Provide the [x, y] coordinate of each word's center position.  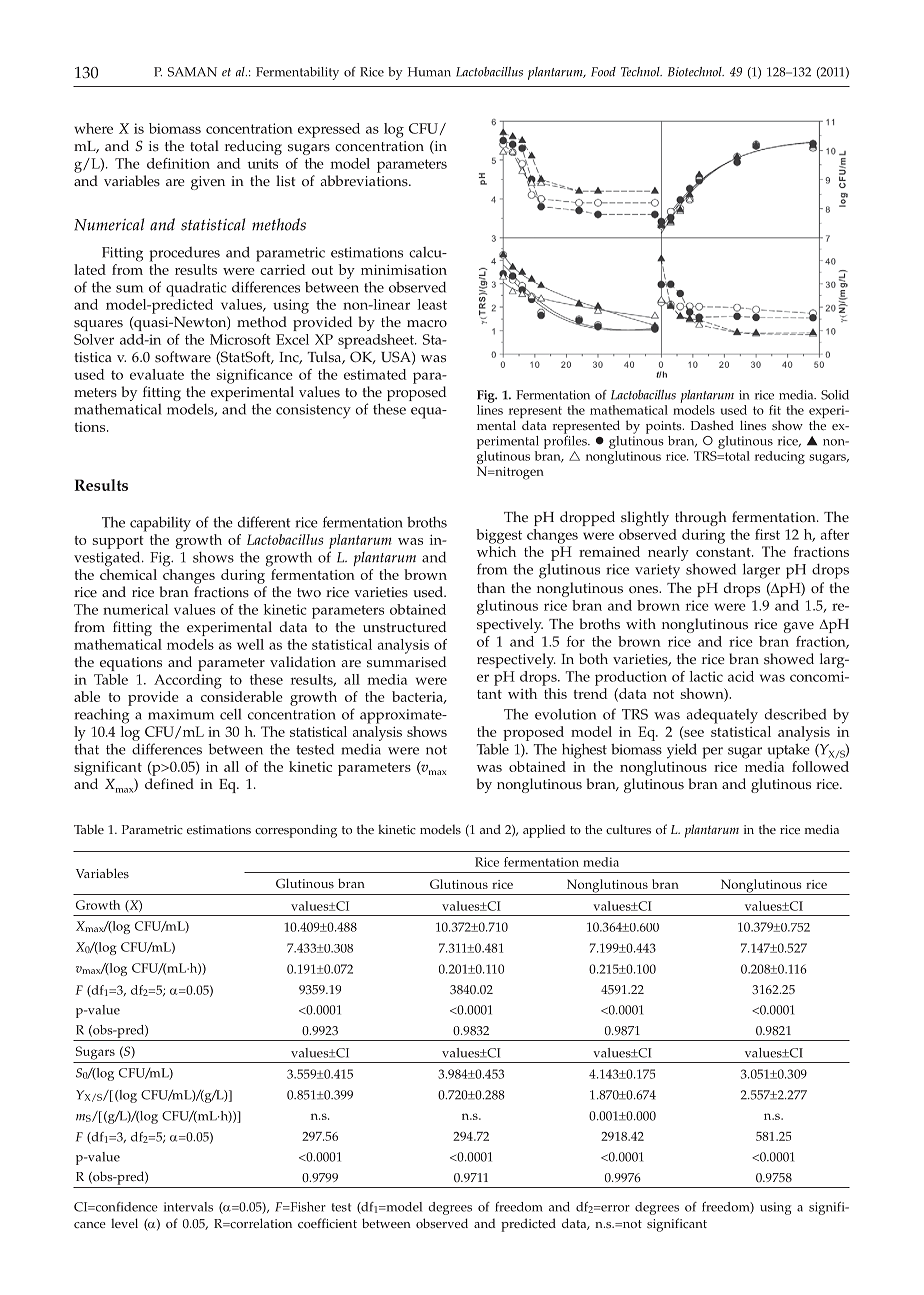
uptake [788, 751]
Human [429, 72]
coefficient [327, 1223]
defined [169, 784]
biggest [499, 536]
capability [160, 524]
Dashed [712, 425]
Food [603, 72]
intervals [188, 1207]
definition [178, 163]
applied [544, 831]
